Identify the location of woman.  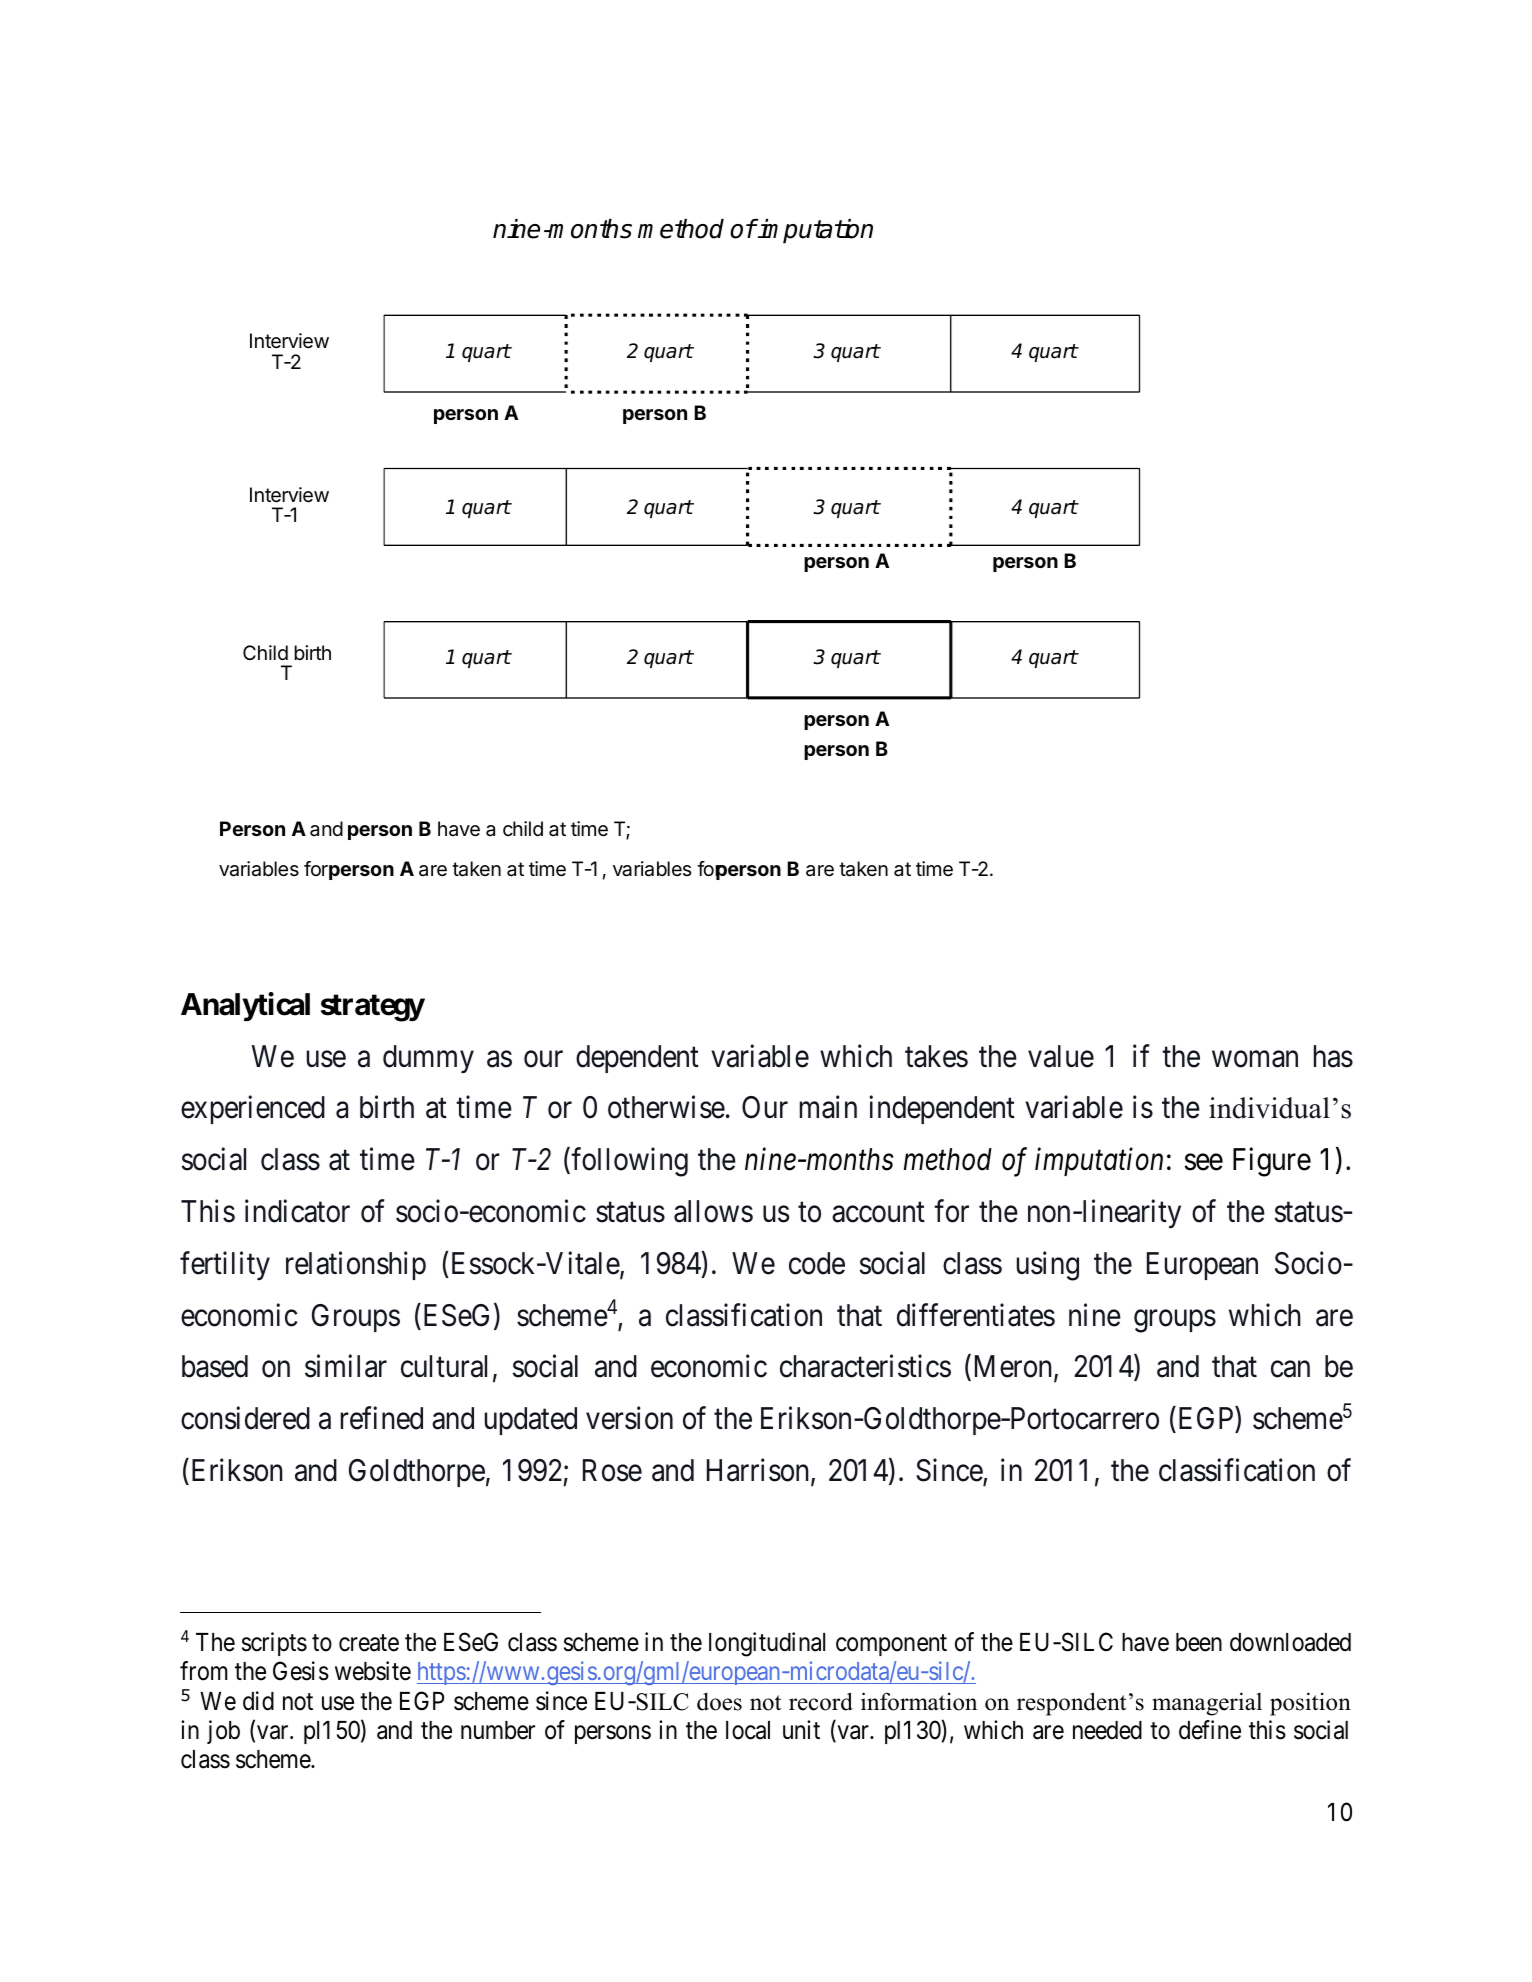
(1255, 1059).
